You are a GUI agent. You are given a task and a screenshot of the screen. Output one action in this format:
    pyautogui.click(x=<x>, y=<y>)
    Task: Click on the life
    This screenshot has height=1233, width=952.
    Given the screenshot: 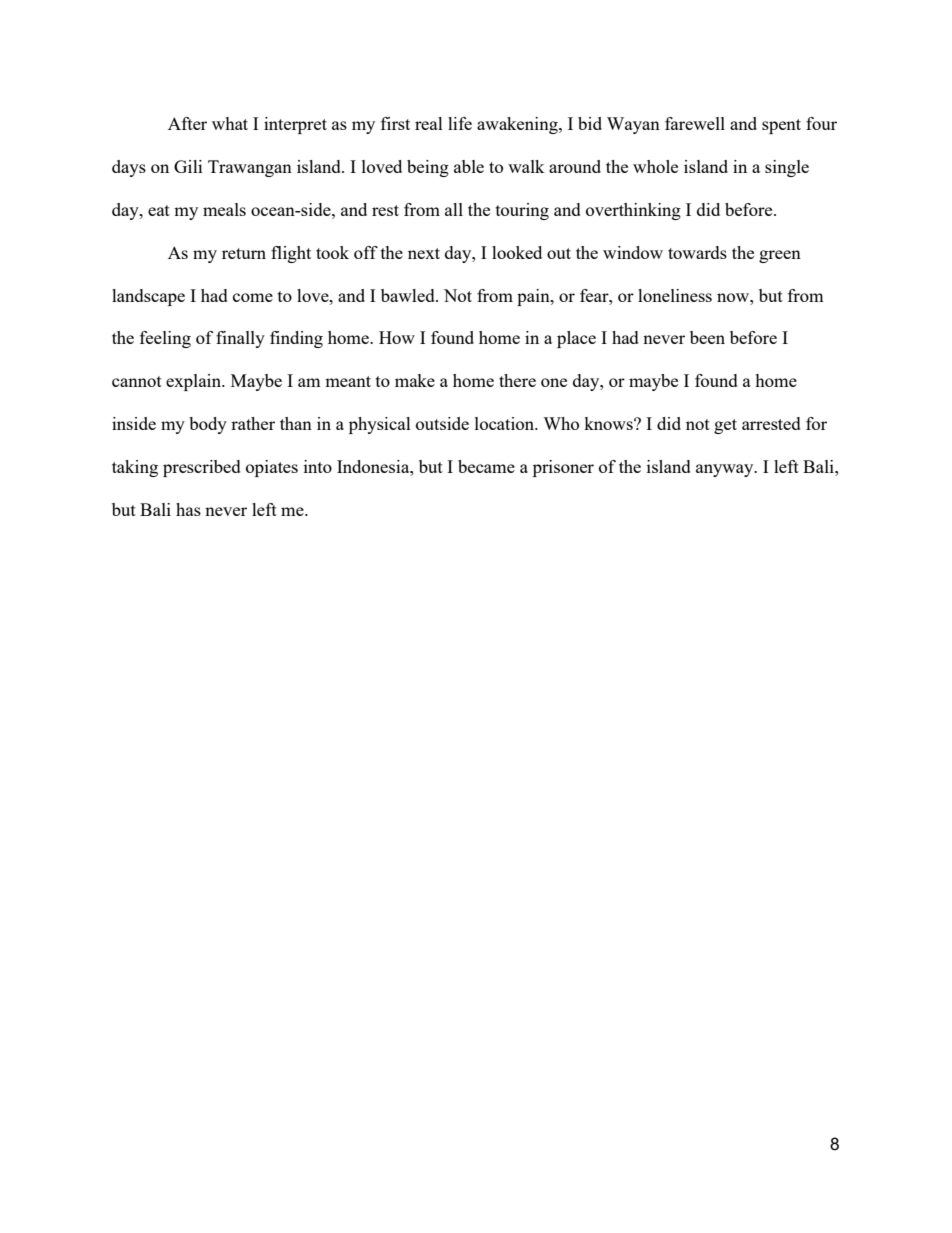 What is the action you would take?
    pyautogui.click(x=460, y=123)
